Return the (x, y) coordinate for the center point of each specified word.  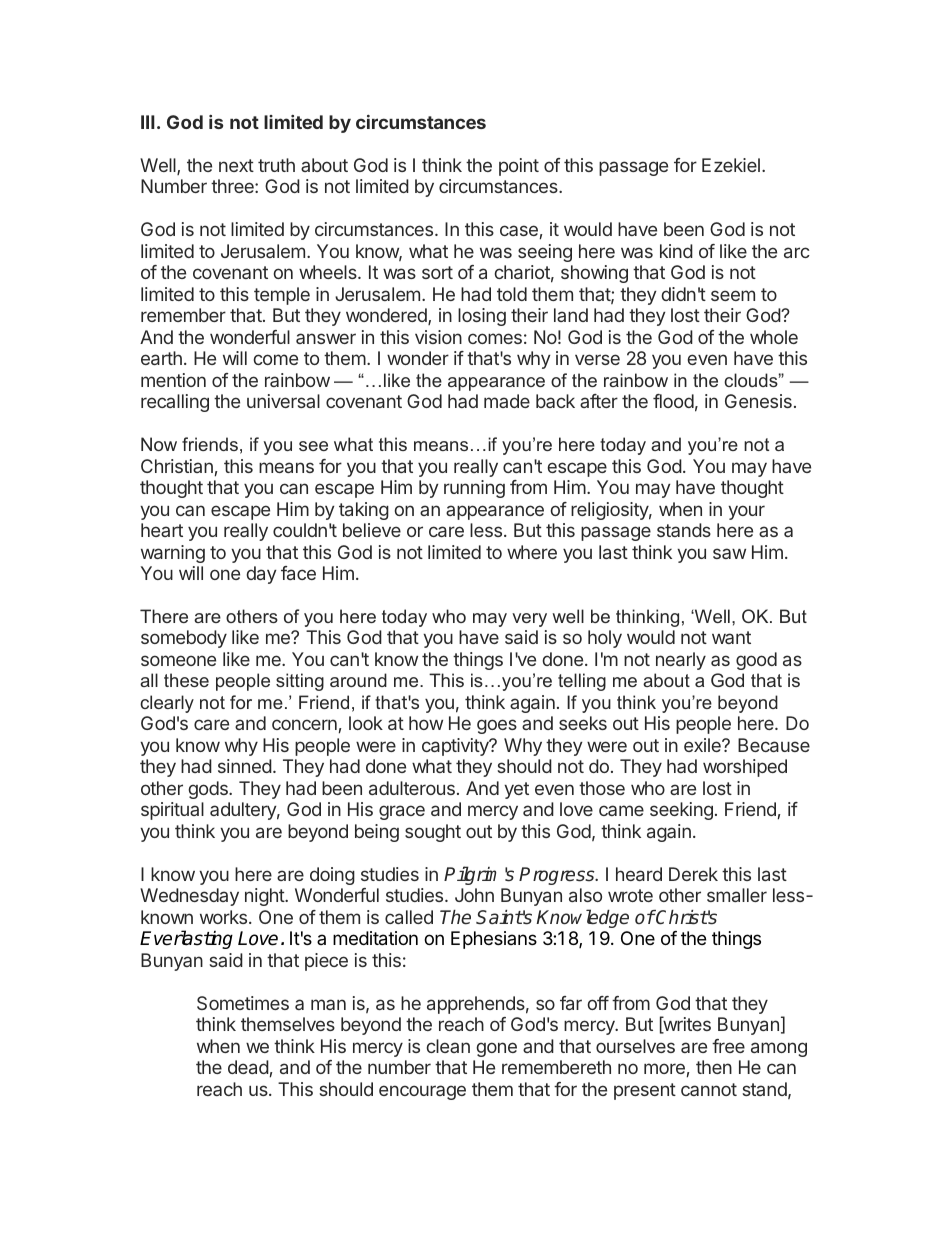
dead (248, 1067)
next (236, 165)
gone (496, 1049)
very (529, 620)
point (519, 167)
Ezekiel (731, 165)
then (714, 1067)
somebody (184, 639)
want (731, 637)
